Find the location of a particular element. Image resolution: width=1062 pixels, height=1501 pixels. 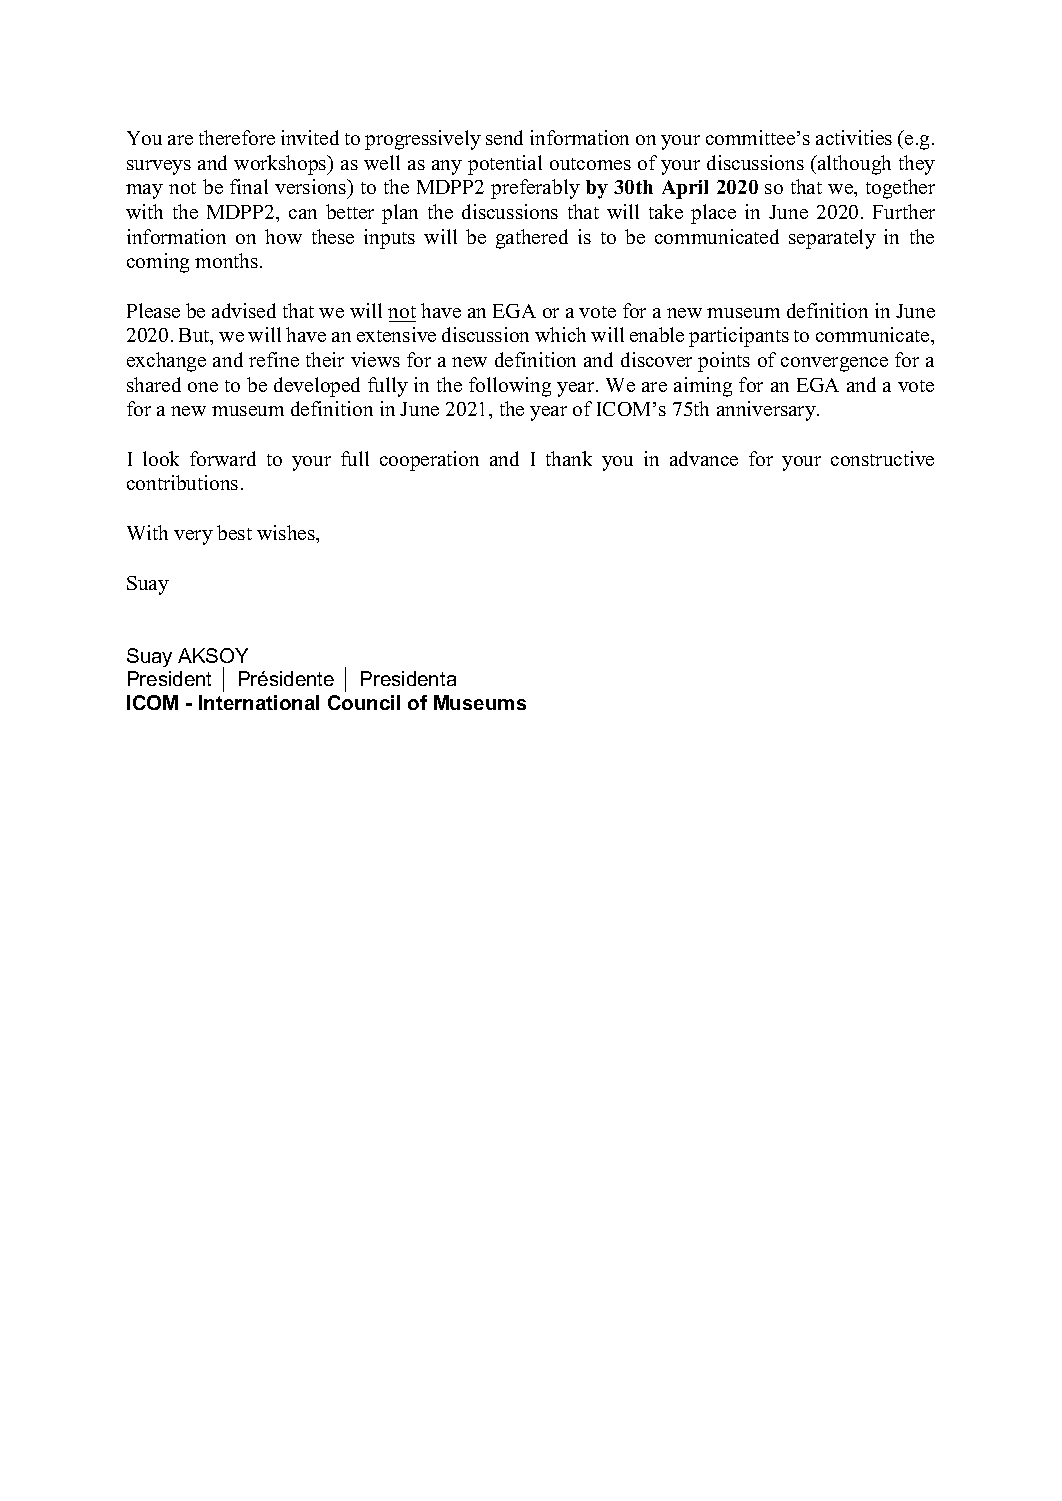

gathered is located at coordinates (532, 239).
